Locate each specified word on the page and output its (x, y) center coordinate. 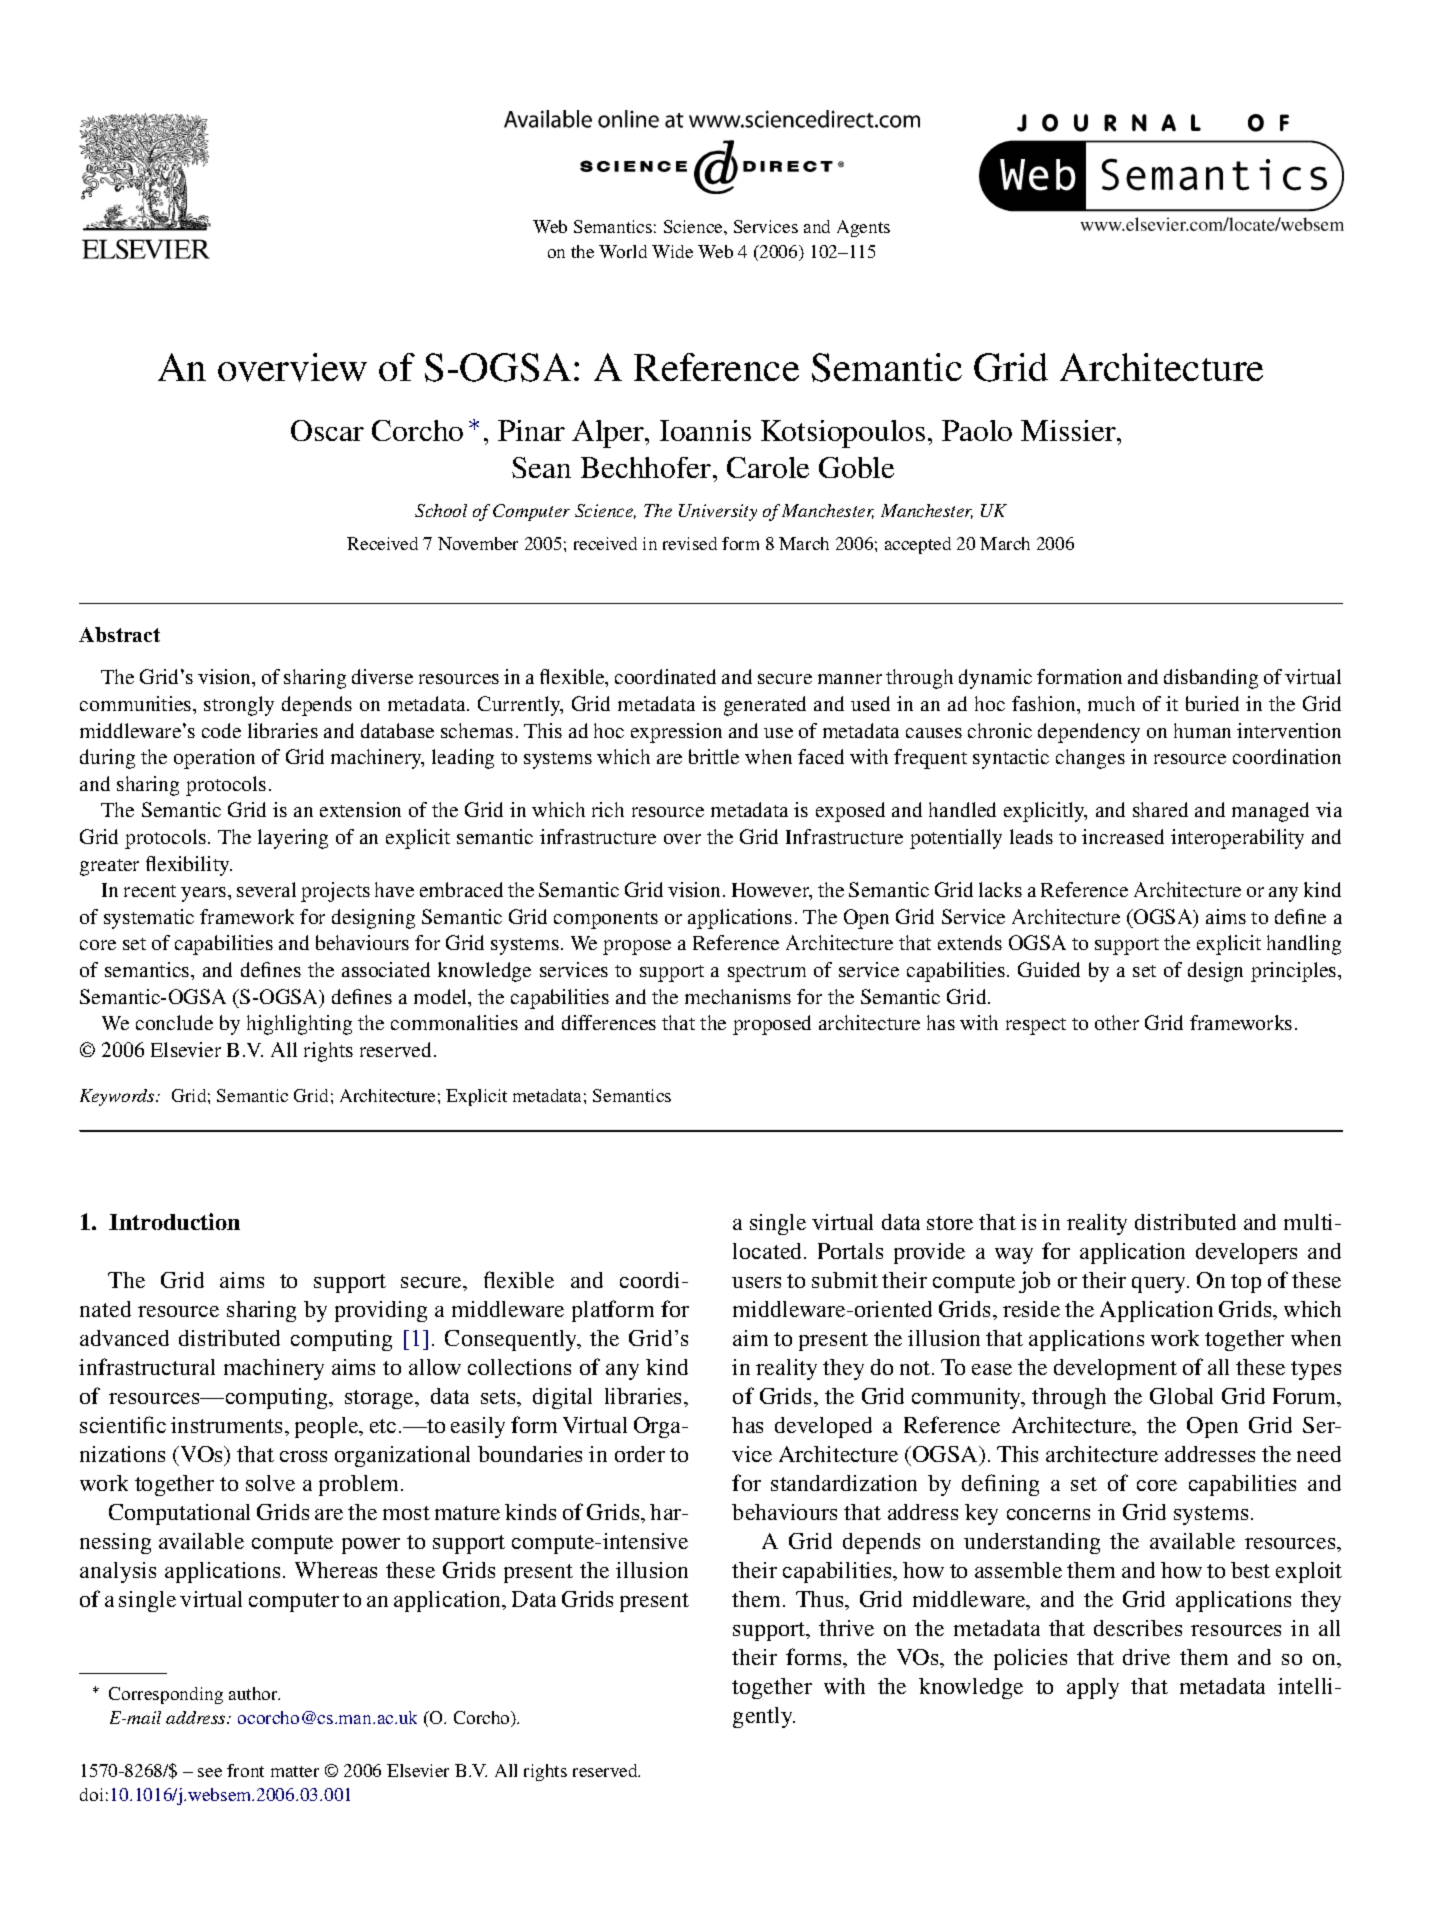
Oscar (327, 430)
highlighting (299, 1025)
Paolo (977, 430)
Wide (672, 251)
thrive (846, 1628)
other (1117, 1022)
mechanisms (738, 996)
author (254, 1693)
